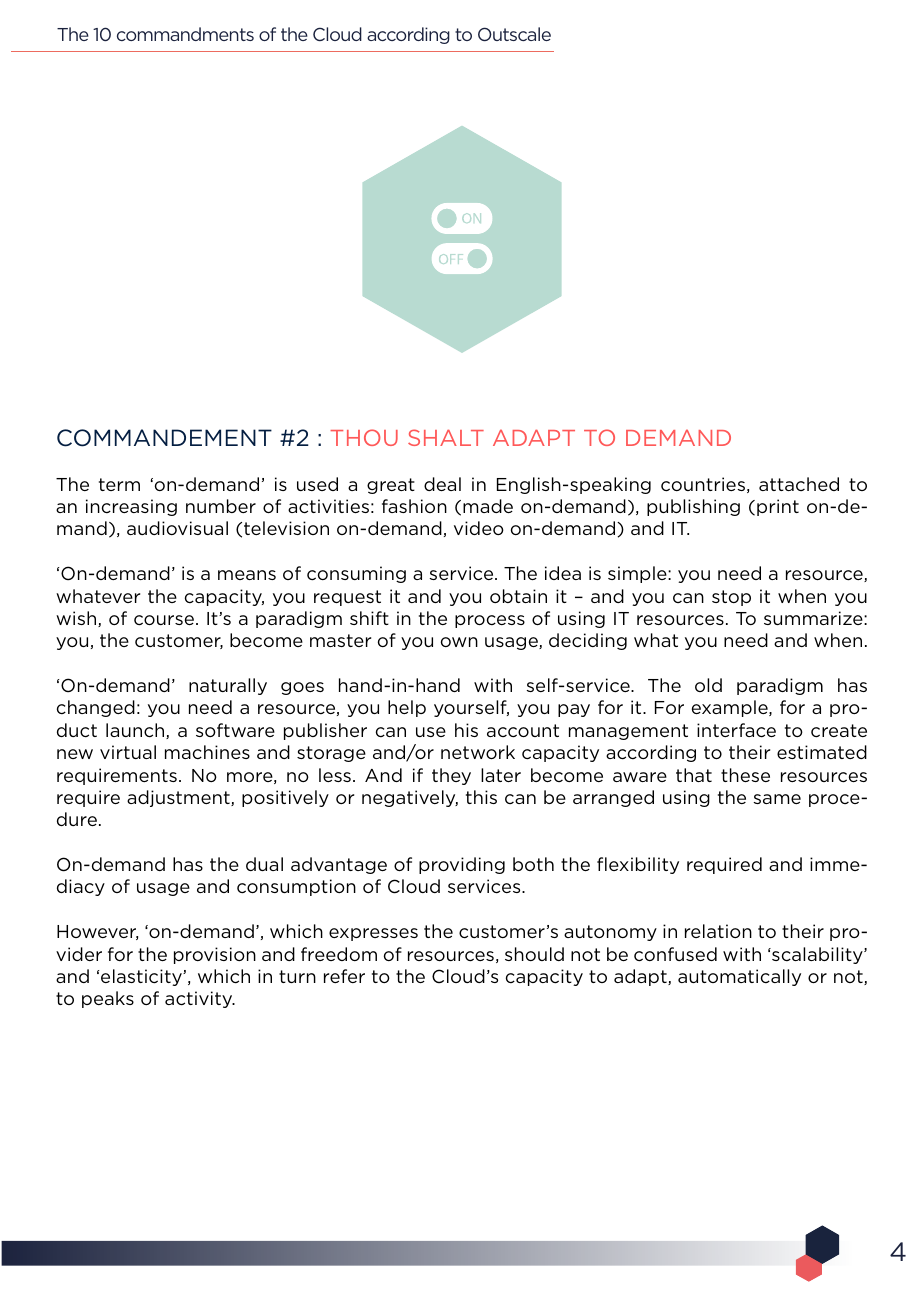  Describe the element at coordinates (703, 484) in the screenshot. I see `countries` at that location.
